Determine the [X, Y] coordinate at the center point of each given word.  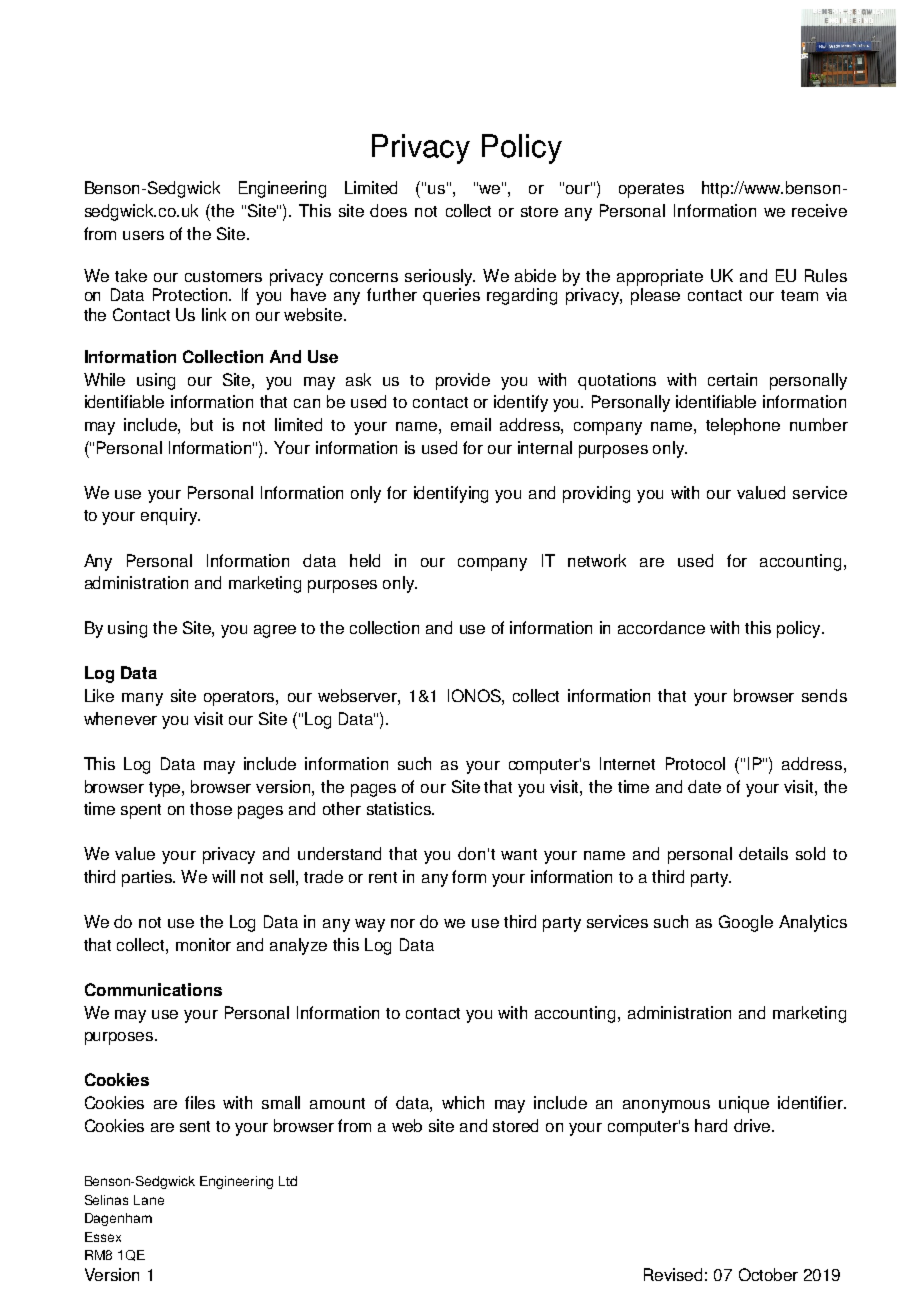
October [768, 1274]
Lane [149, 1200]
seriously [440, 277]
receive [819, 210]
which [463, 1102]
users [143, 235]
